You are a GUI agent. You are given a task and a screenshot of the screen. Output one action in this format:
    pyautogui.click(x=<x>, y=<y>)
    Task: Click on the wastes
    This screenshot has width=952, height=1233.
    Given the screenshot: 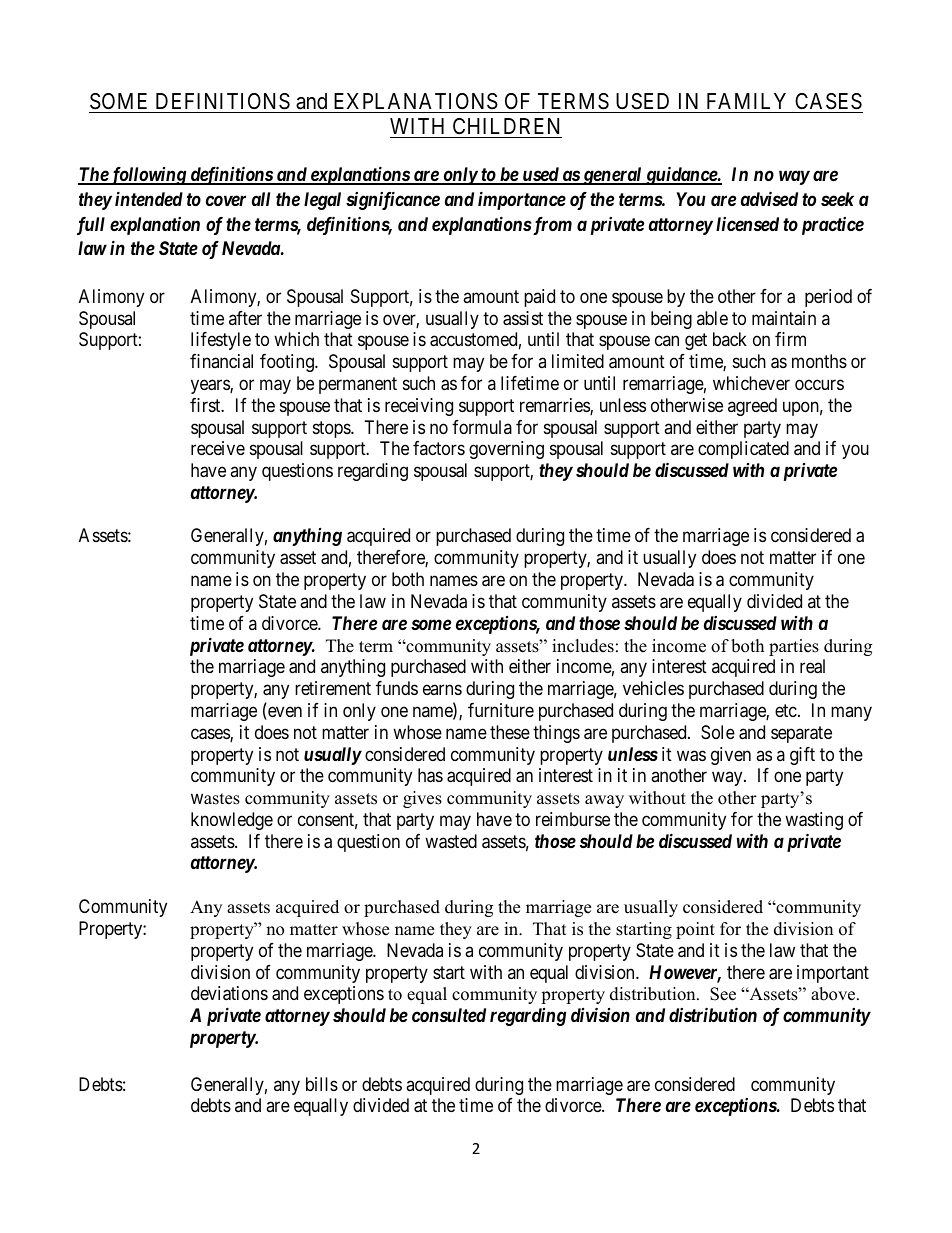 What is the action you would take?
    pyautogui.click(x=215, y=799)
